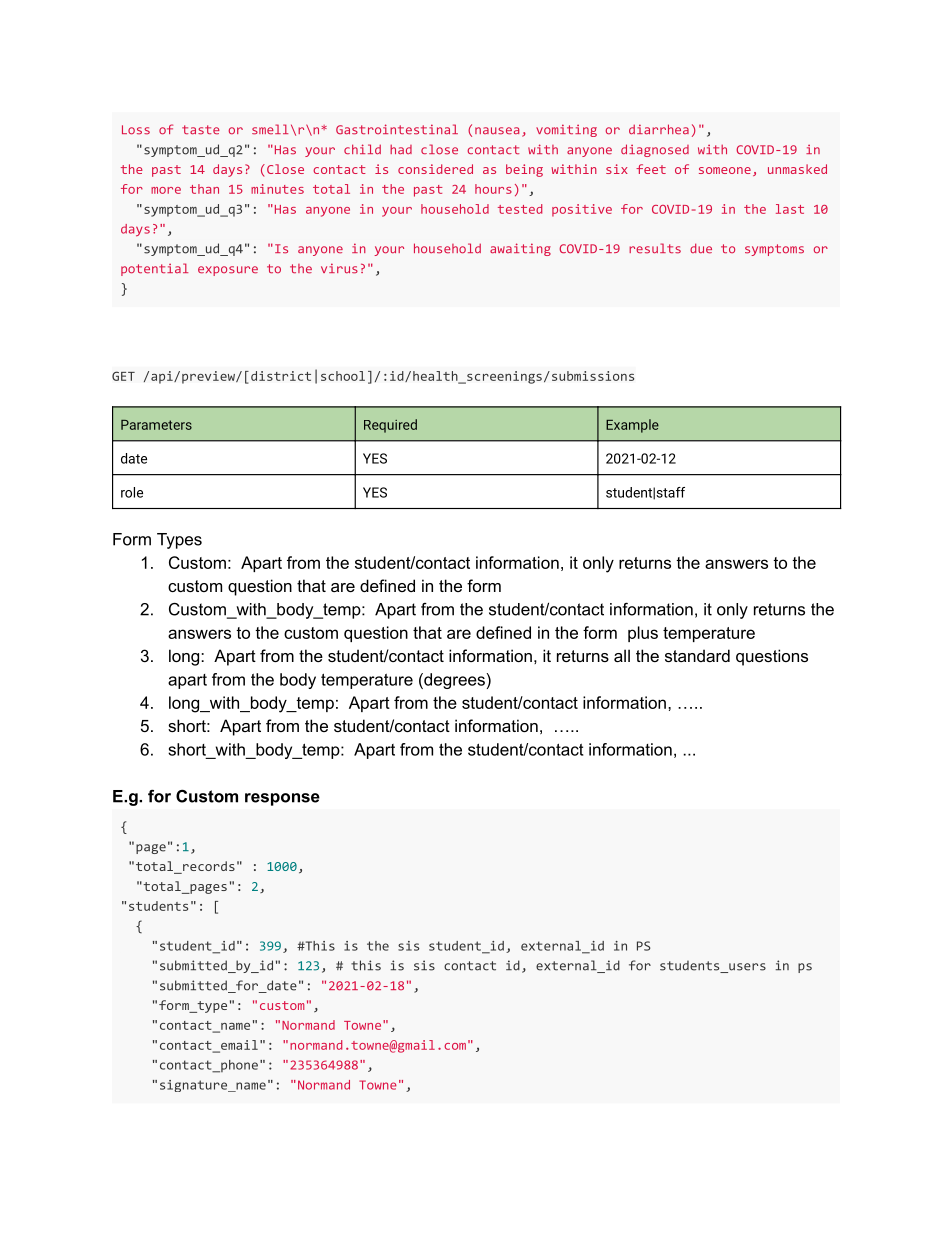 Image resolution: width=952 pixels, height=1233 pixels. What do you see at coordinates (123, 376) in the screenshot?
I see `GET` at bounding box center [123, 376].
